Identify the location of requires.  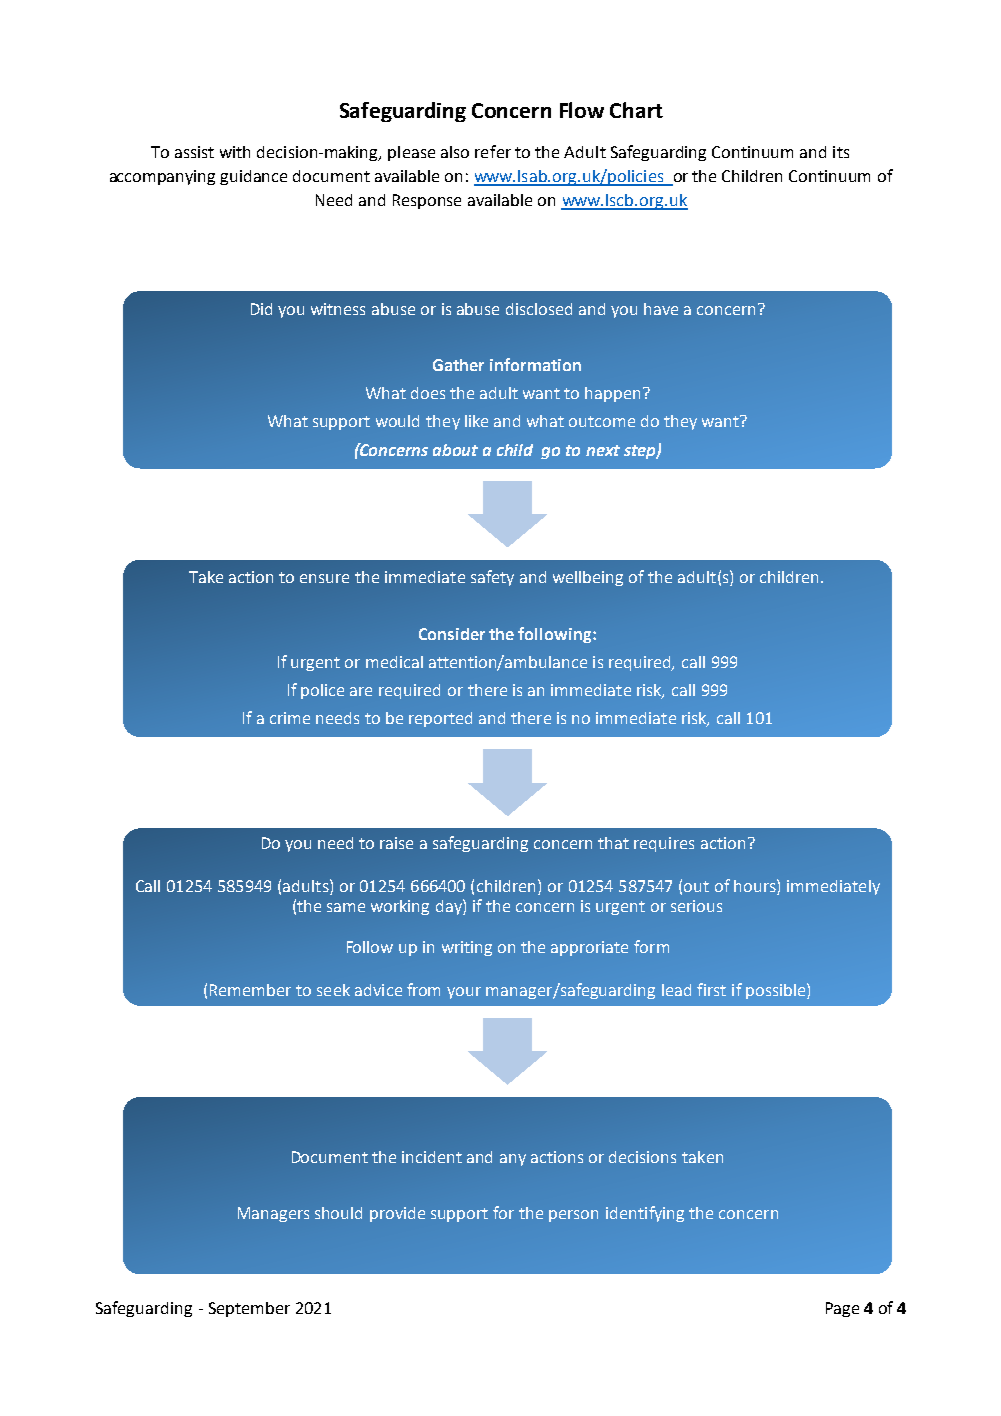
(664, 844).
